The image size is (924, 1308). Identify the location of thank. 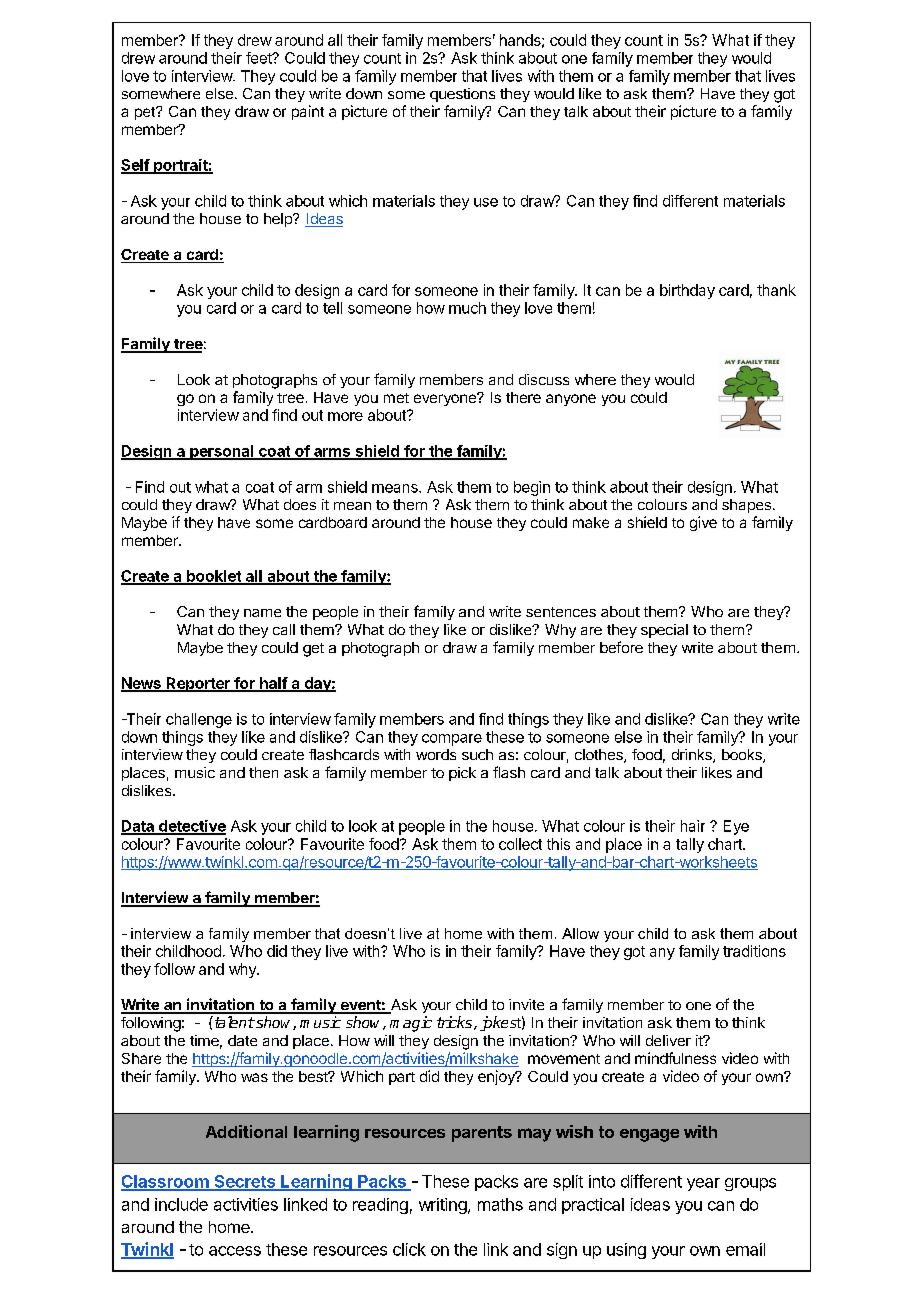
(776, 290).
